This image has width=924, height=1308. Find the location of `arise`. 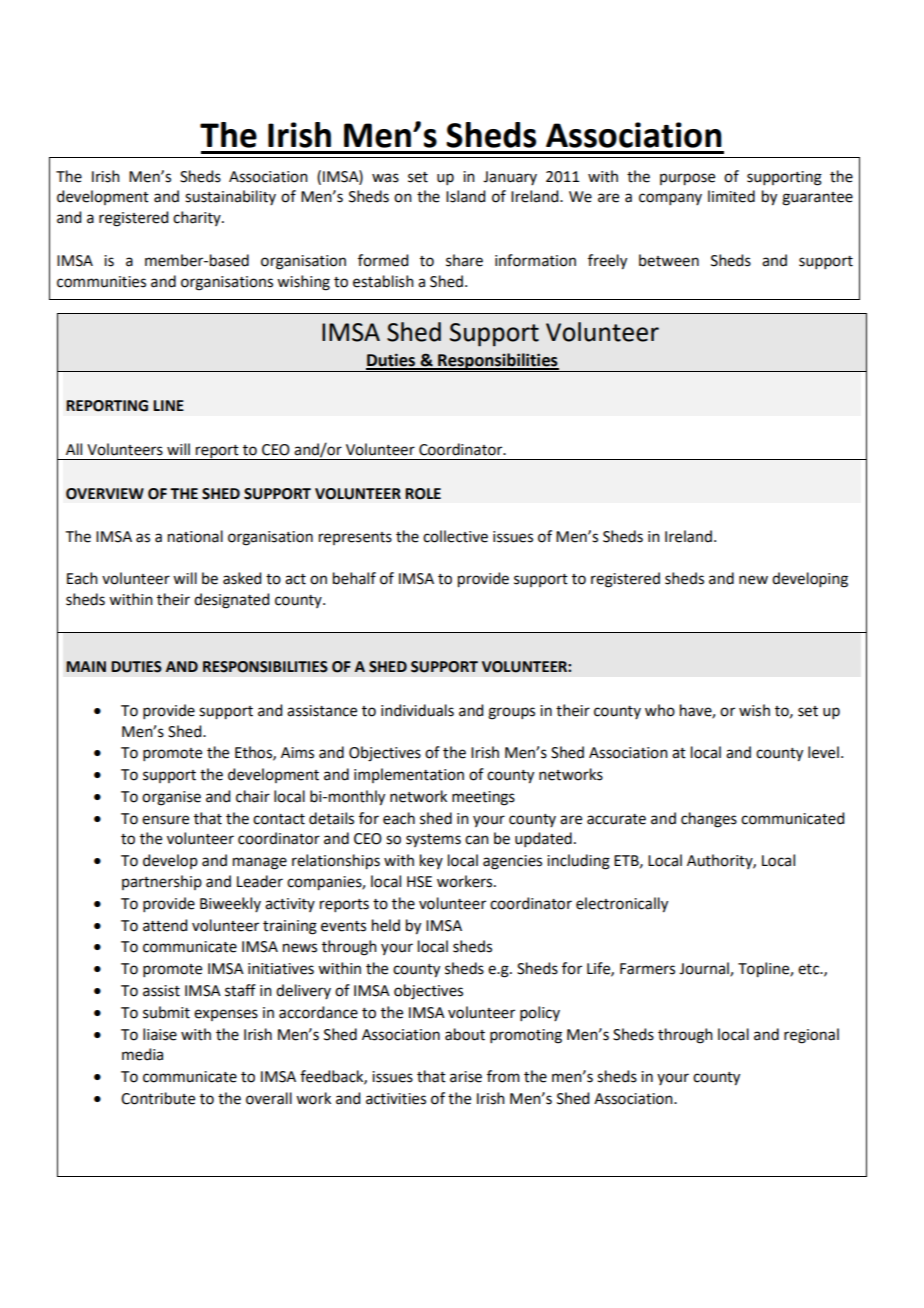

arise is located at coordinates (466, 1077).
